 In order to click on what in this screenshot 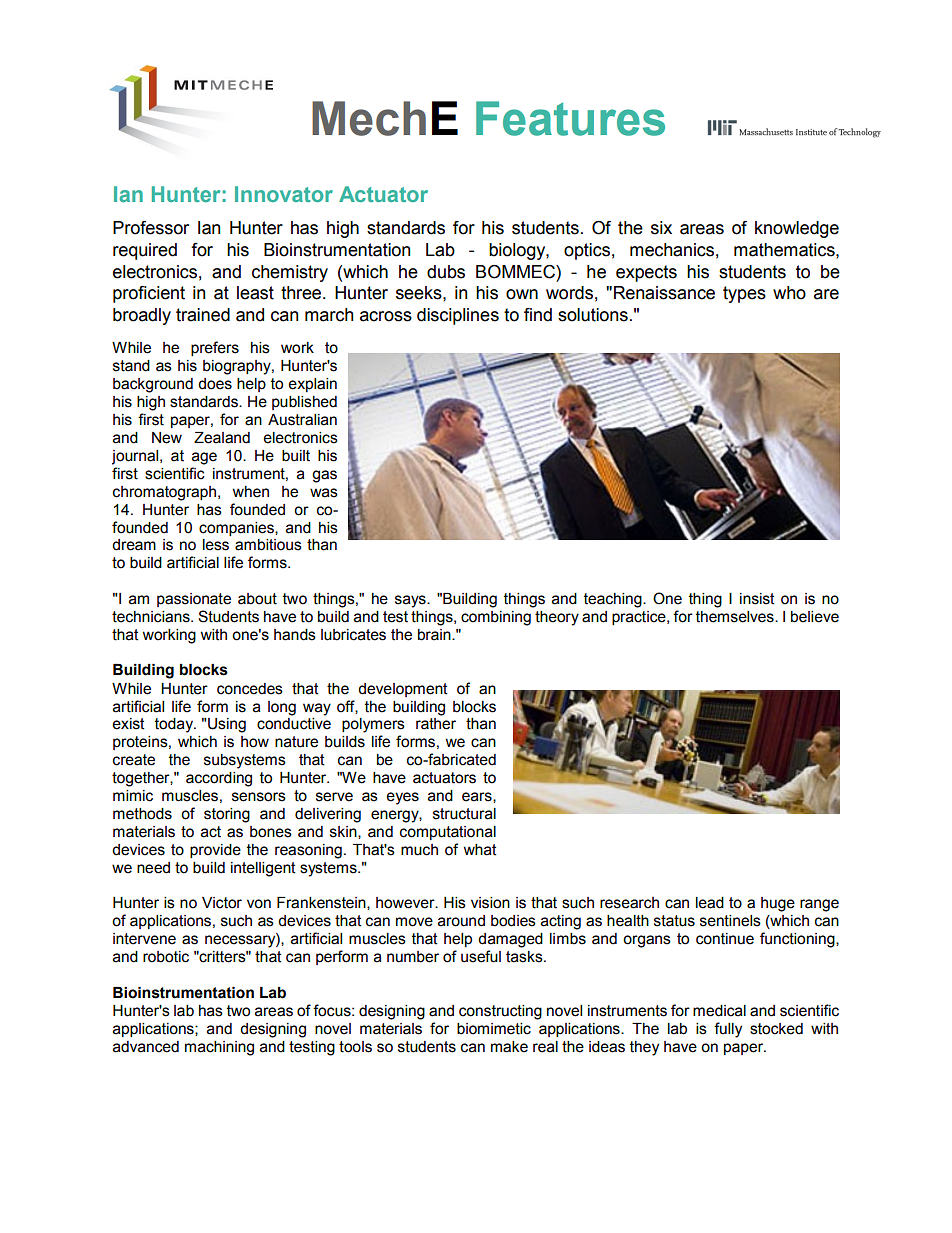, I will do `click(480, 850)`.
